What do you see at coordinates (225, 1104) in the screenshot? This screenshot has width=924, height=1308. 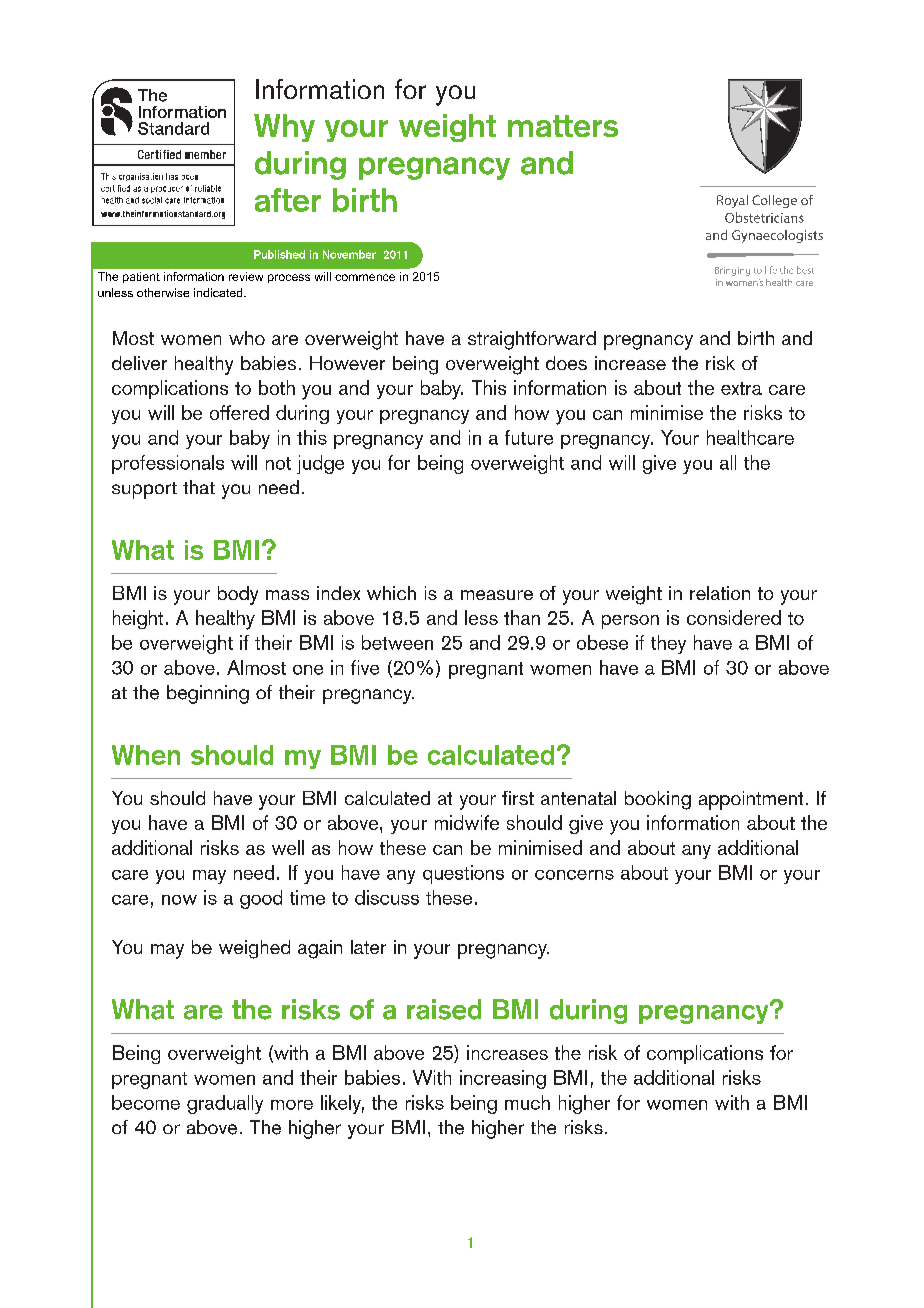 I see `gradually` at bounding box center [225, 1104].
